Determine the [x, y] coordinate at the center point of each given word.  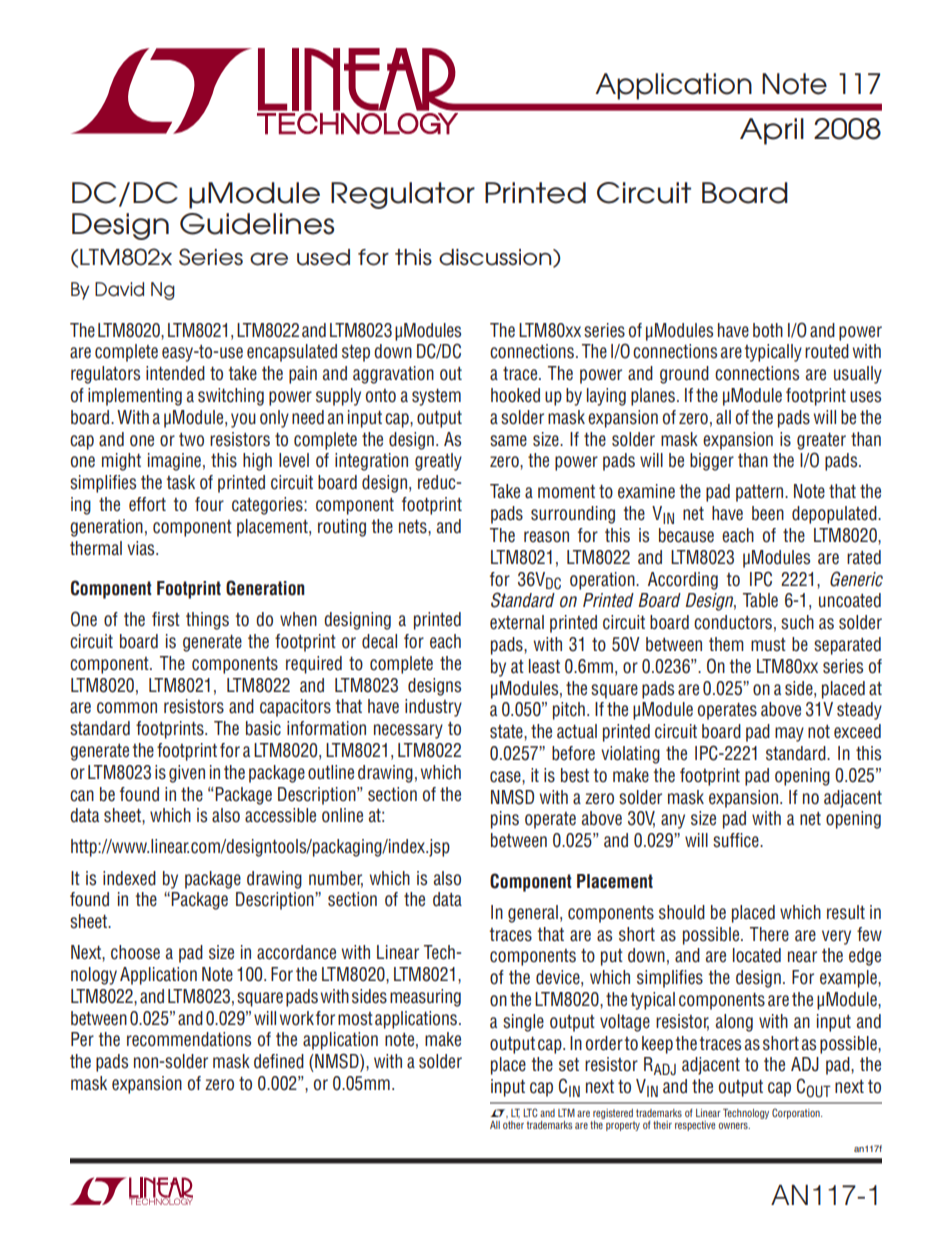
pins [505, 820]
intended [175, 373]
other [513, 1125]
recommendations [189, 1039]
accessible [280, 815]
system [436, 397]
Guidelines [257, 224]
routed [827, 351]
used [323, 257]
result [846, 912]
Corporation [797, 1113]
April [772, 131]
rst [171, 620]
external [517, 622]
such [797, 622]
